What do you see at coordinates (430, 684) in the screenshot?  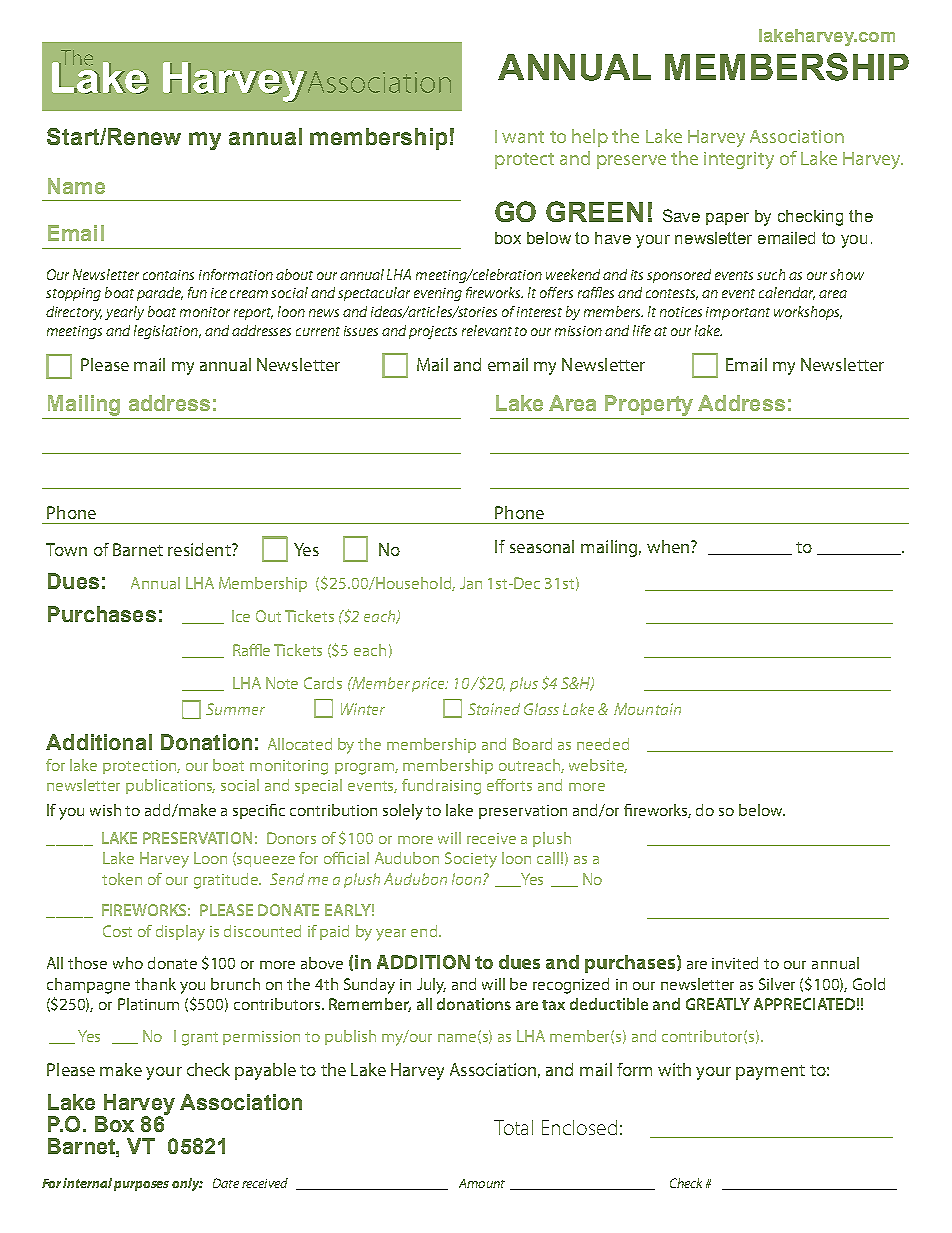 I see `price` at bounding box center [430, 684].
